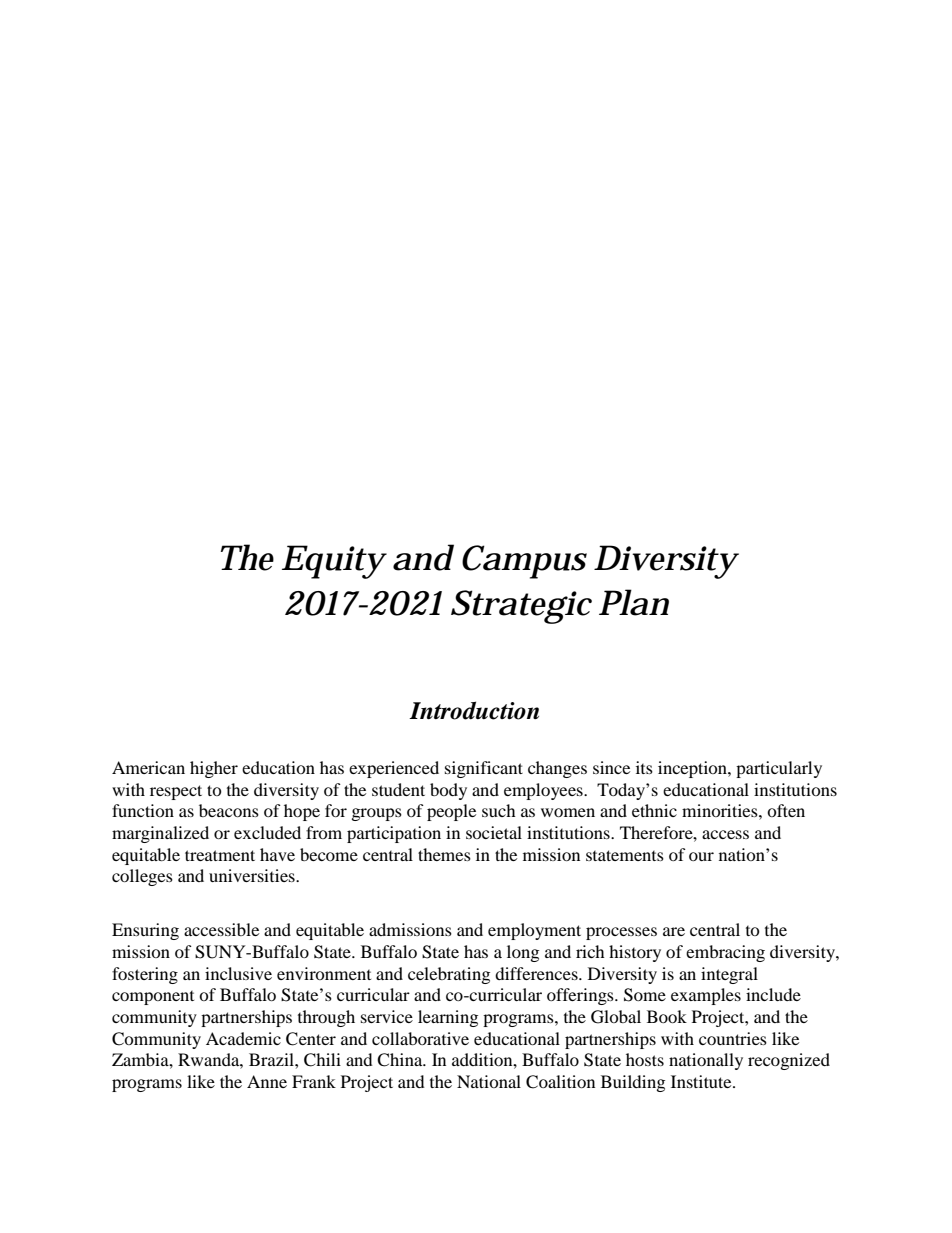  What do you see at coordinates (334, 562) in the image?
I see `Equity` at bounding box center [334, 562].
